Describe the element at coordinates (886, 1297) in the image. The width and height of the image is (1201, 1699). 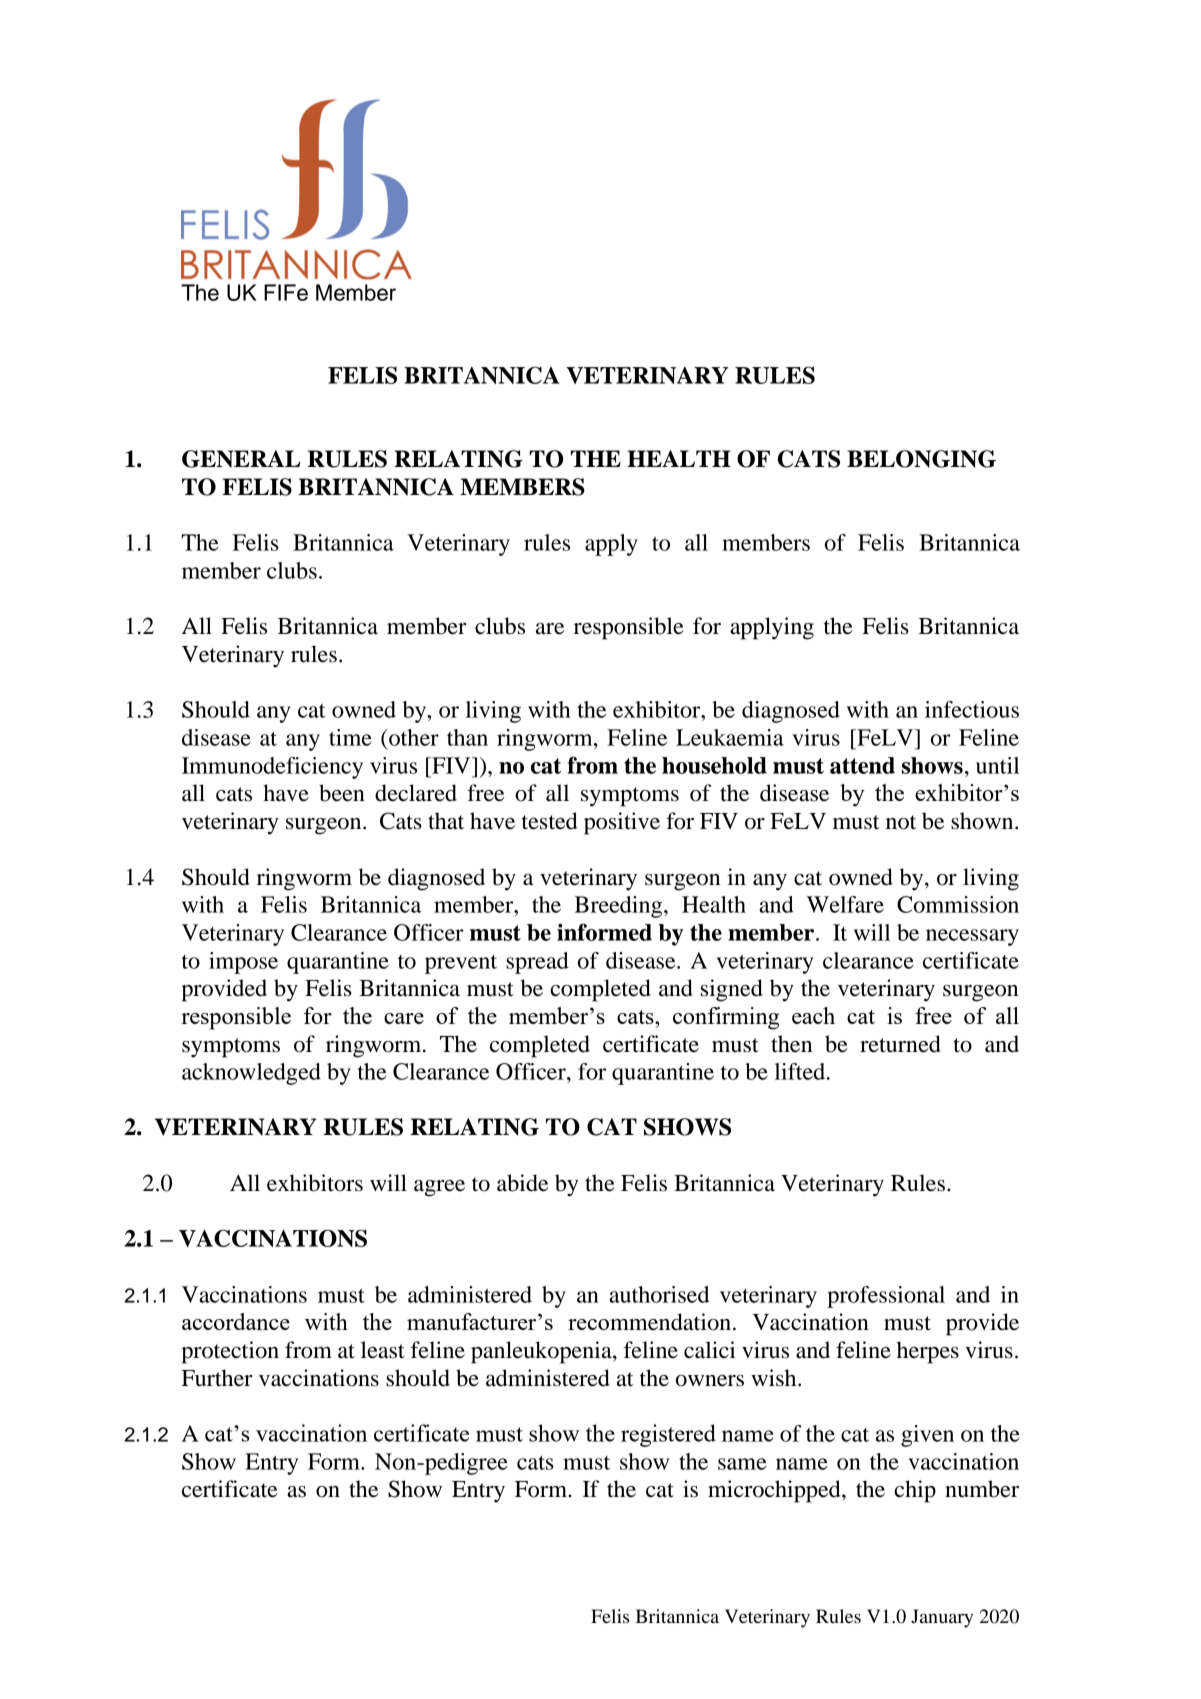
I see `professional` at that location.
